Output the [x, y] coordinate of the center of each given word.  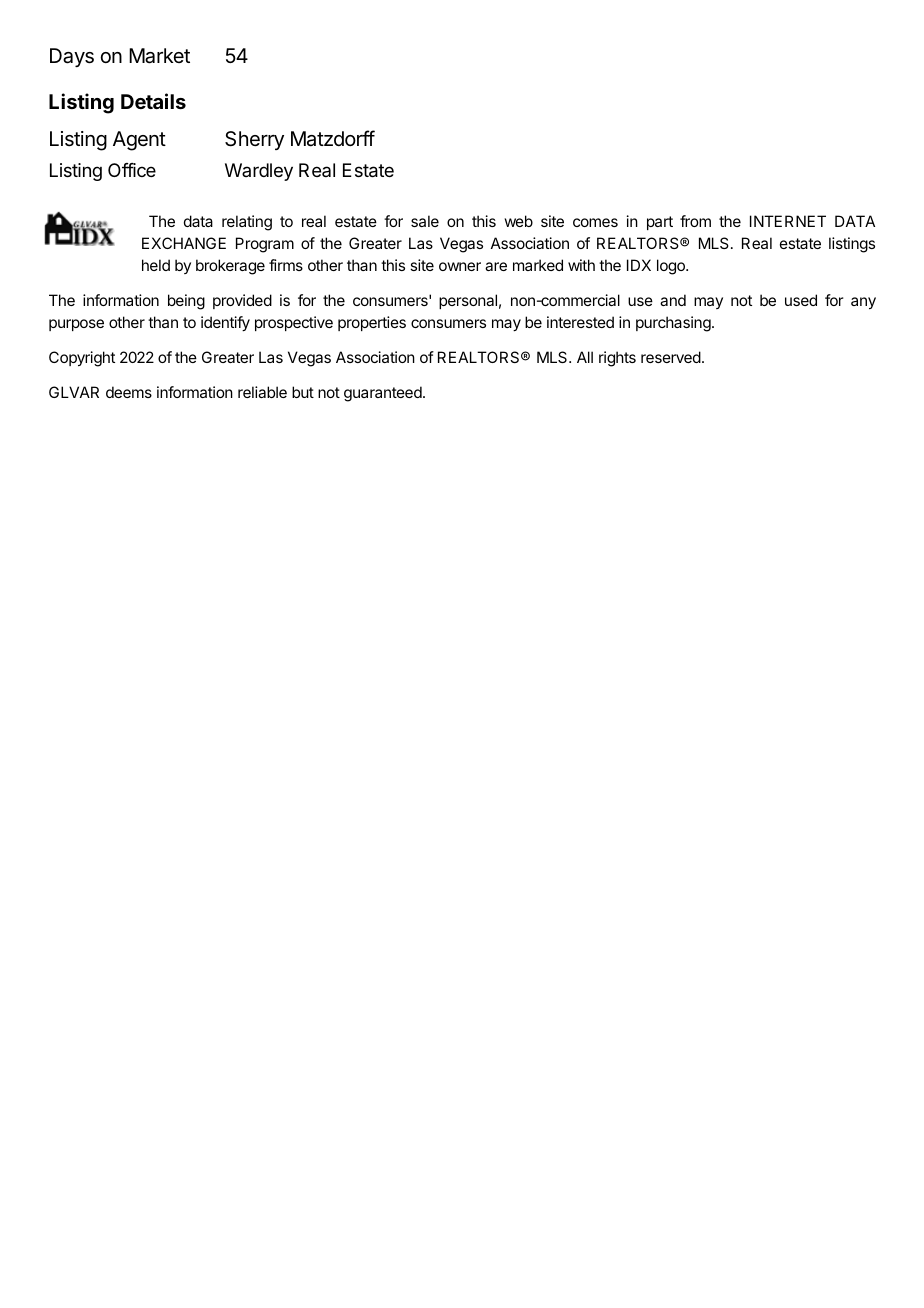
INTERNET [788, 221]
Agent [139, 141]
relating [247, 223]
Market [159, 56]
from [695, 221]
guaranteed [384, 394]
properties [372, 323]
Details [153, 101]
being [186, 302]
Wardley [259, 172]
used [801, 300]
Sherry [254, 140]
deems [129, 392]
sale [425, 221]
